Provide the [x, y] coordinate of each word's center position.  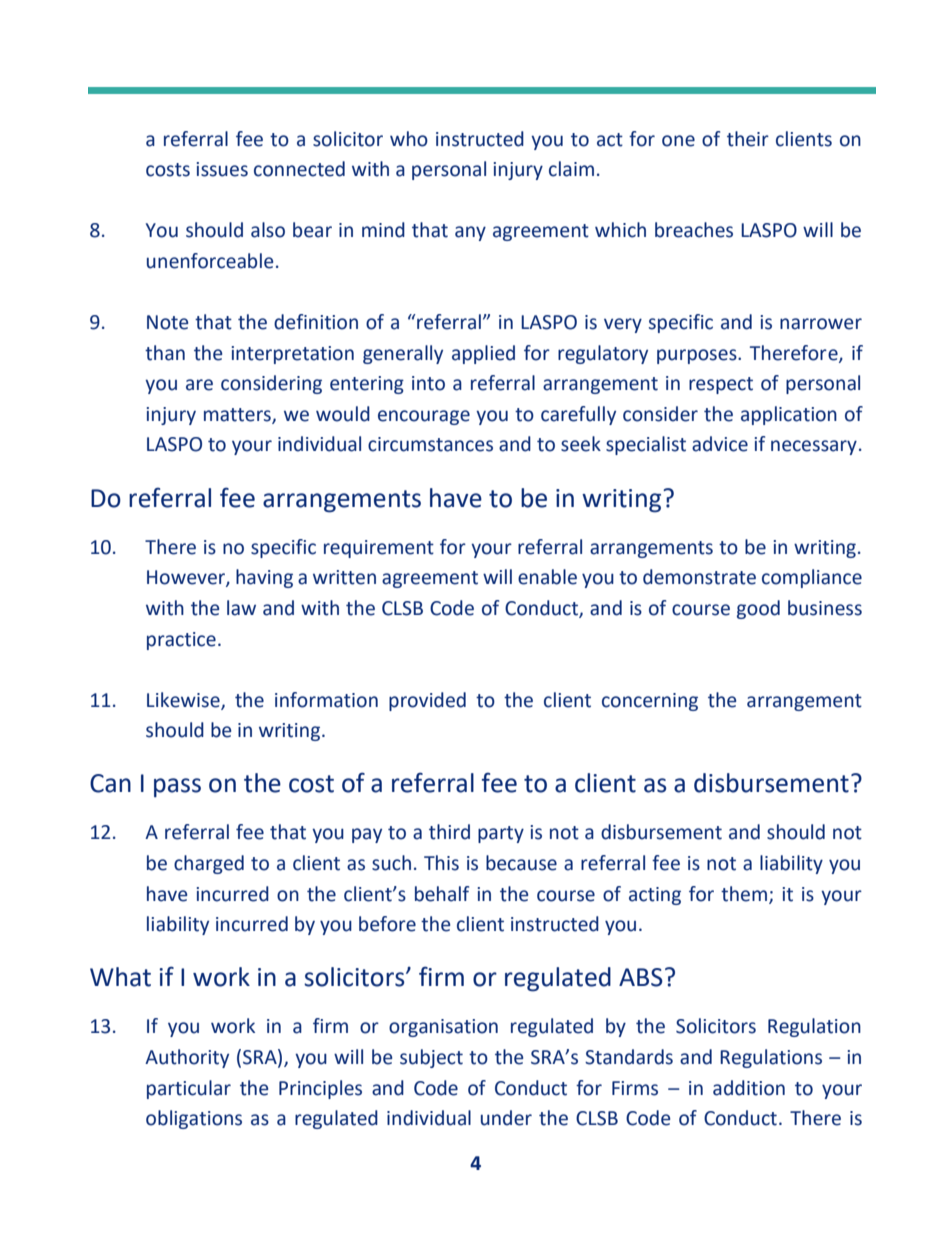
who [409, 139]
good [758, 609]
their [748, 139]
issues [222, 169]
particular [189, 1089]
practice [181, 641]
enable [547, 577]
